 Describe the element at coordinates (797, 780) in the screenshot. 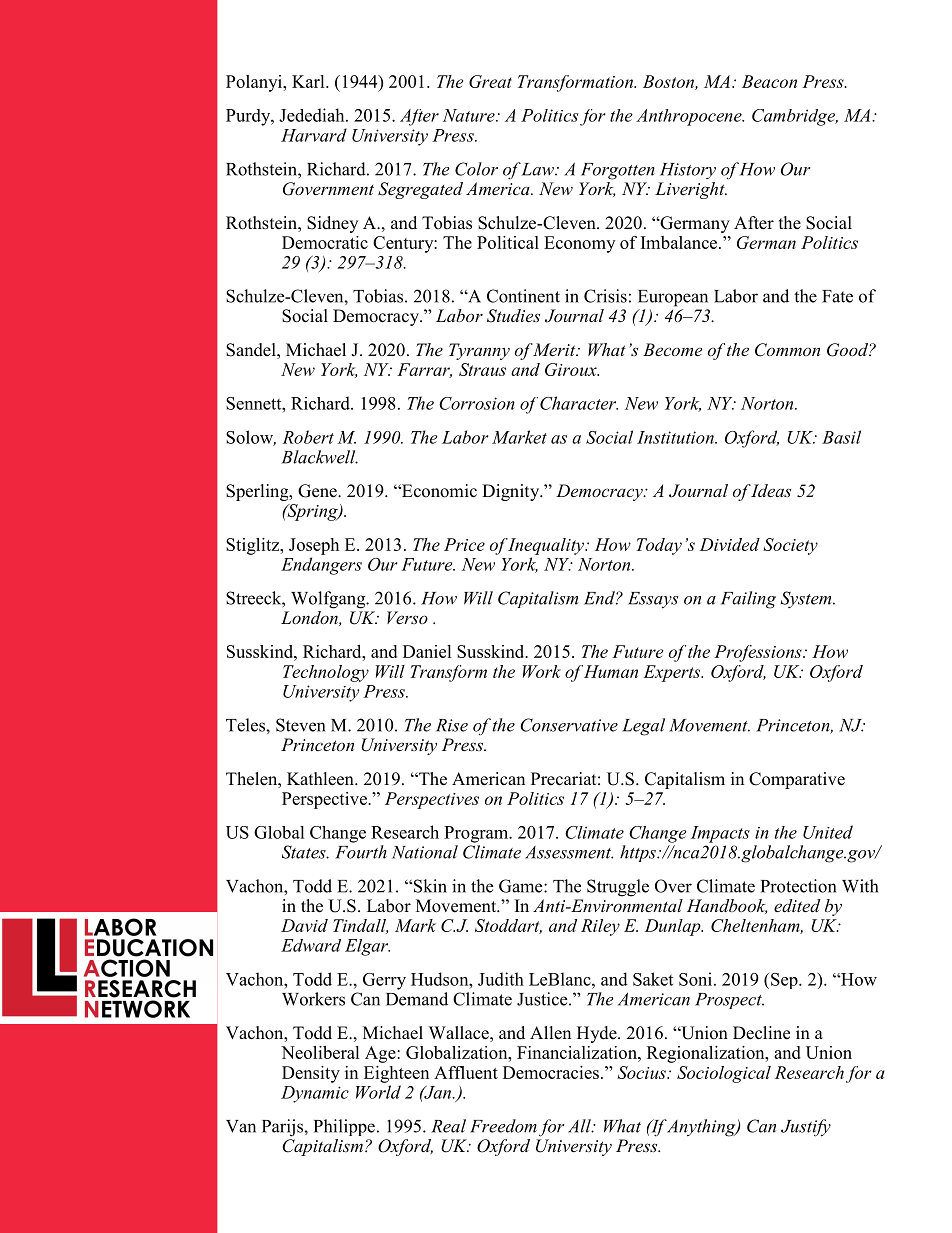

I see `Comparative` at that location.
